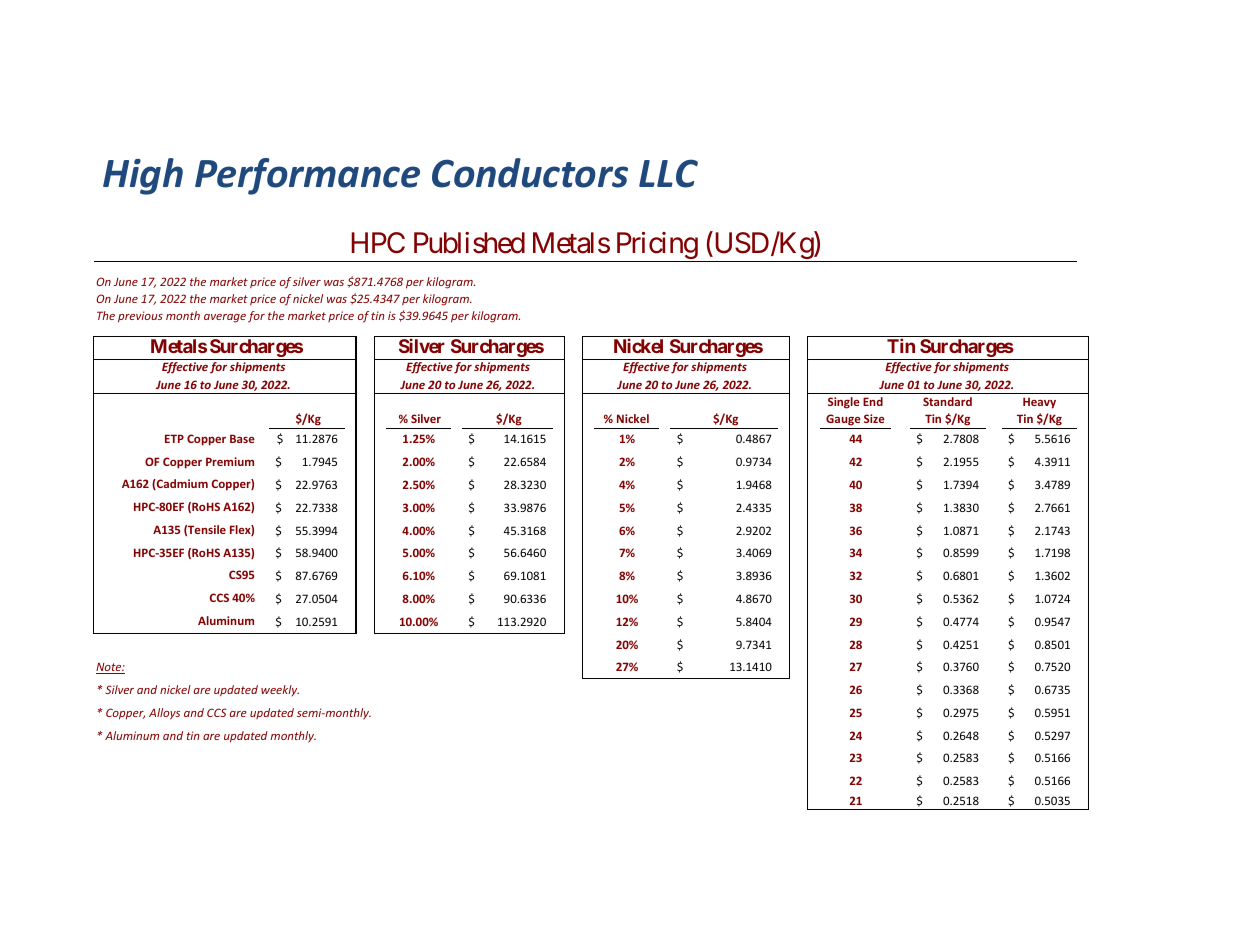 This screenshot has width=1233, height=952. I want to click on average, so click(225, 318).
